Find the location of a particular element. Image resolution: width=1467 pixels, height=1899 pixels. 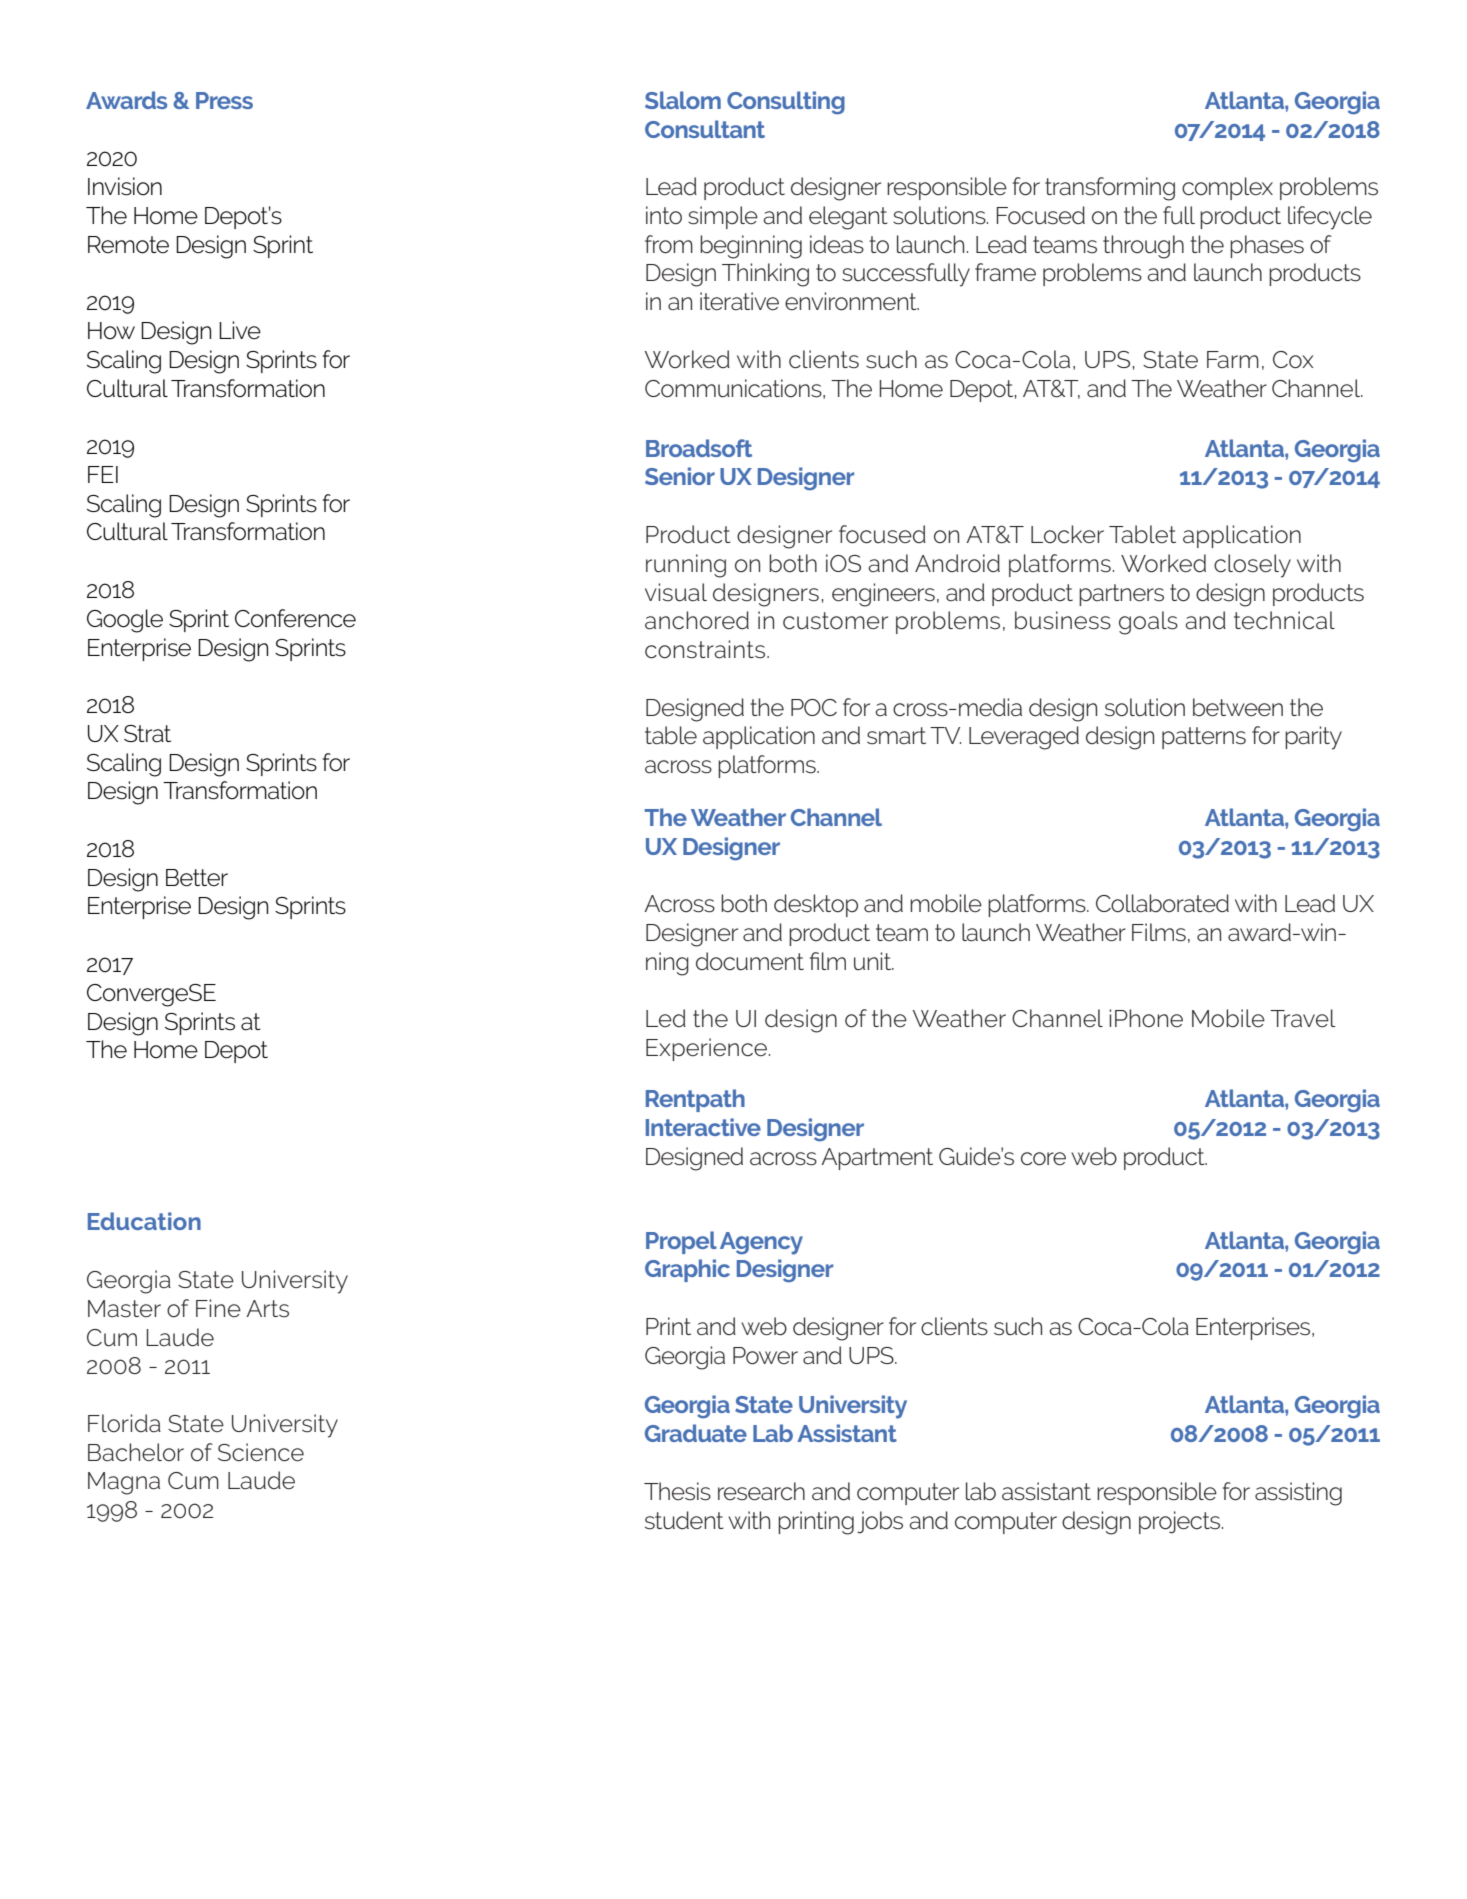

Better is located at coordinates (197, 878).
